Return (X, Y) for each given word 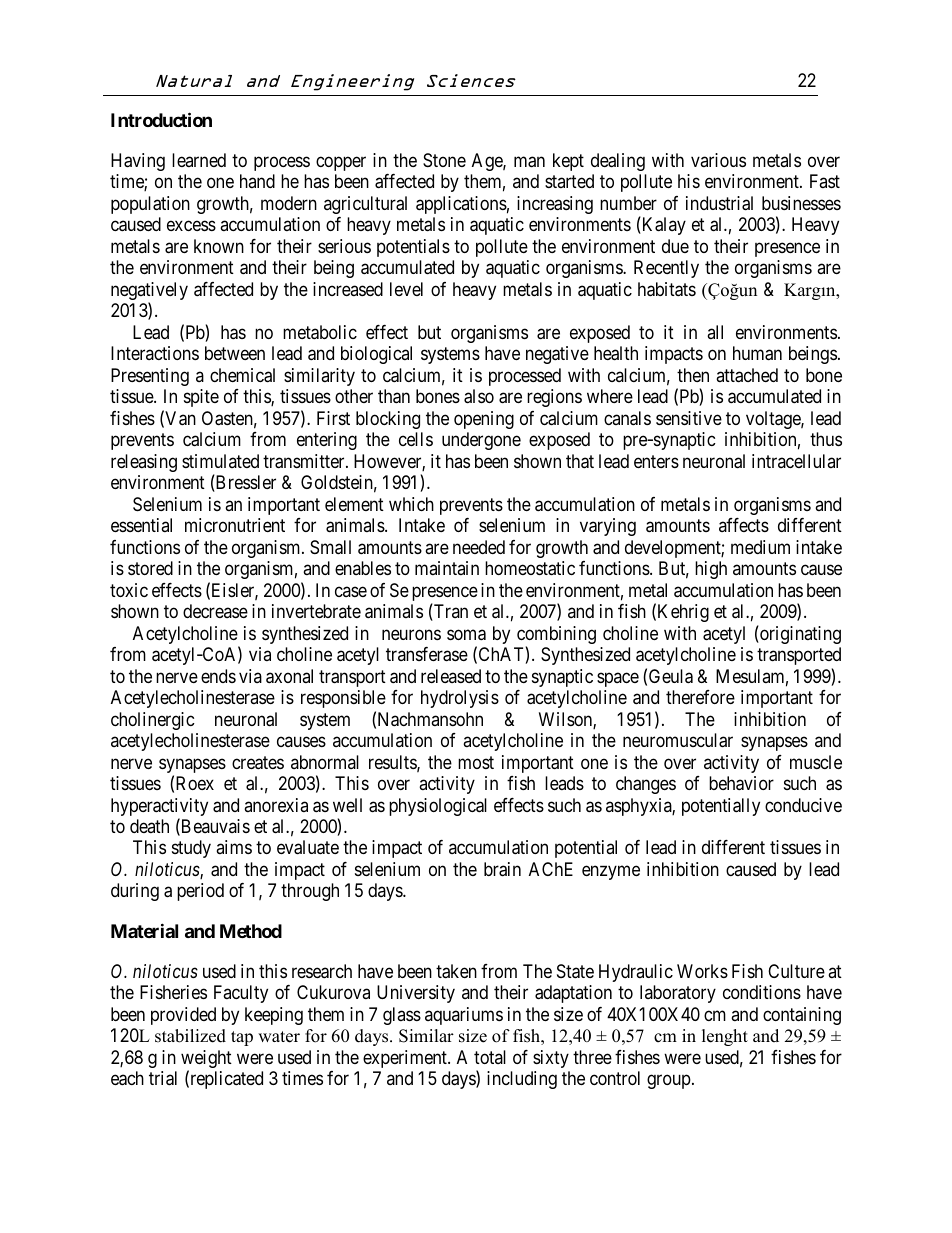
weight (206, 1060)
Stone (444, 160)
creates (258, 763)
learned (199, 160)
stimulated (220, 461)
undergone (481, 441)
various (718, 160)
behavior (741, 783)
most (476, 762)
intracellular (796, 461)
